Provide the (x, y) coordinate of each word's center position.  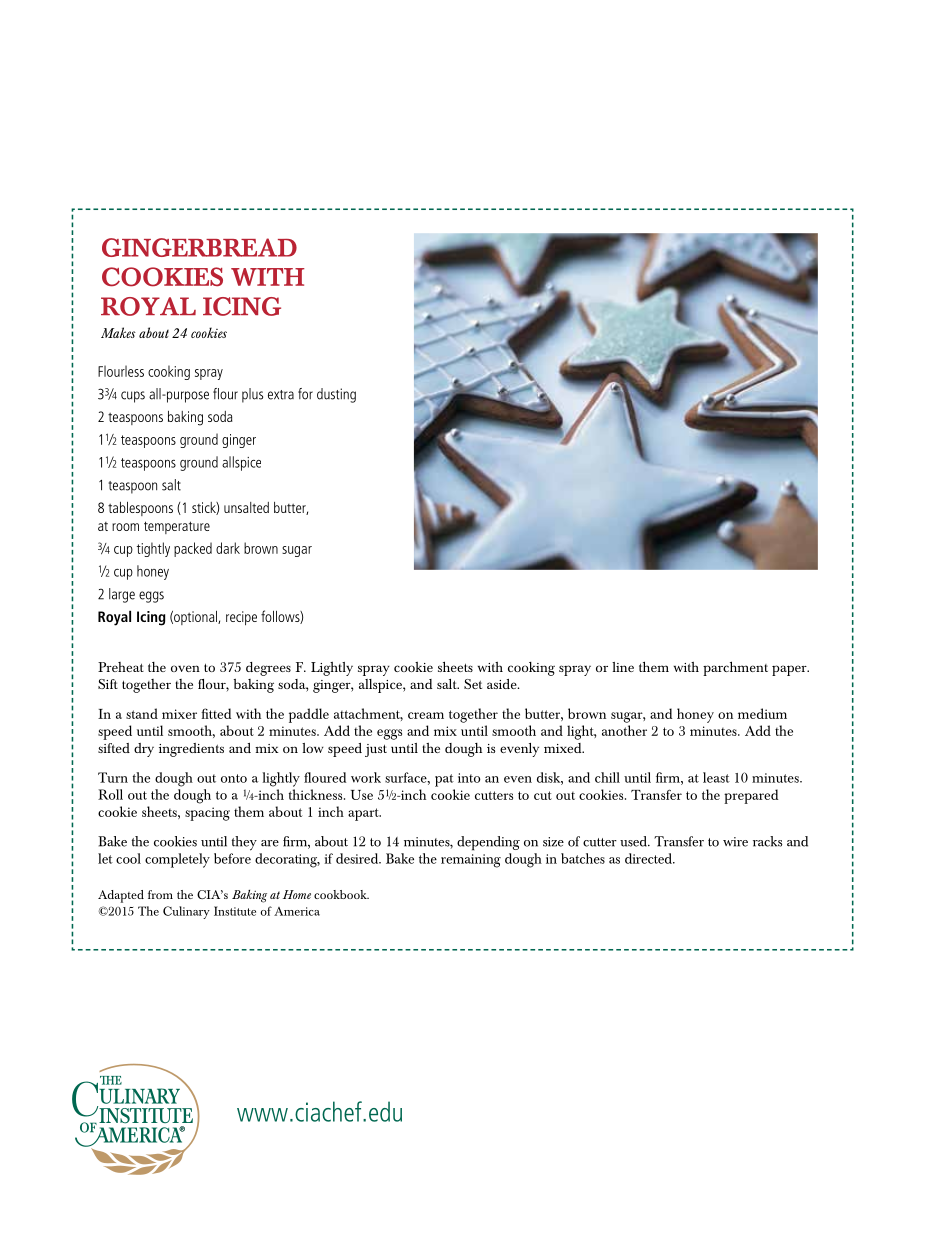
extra (281, 395)
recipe (241, 618)
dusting (336, 395)
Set (473, 684)
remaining (471, 861)
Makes (118, 332)
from (160, 894)
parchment (735, 668)
